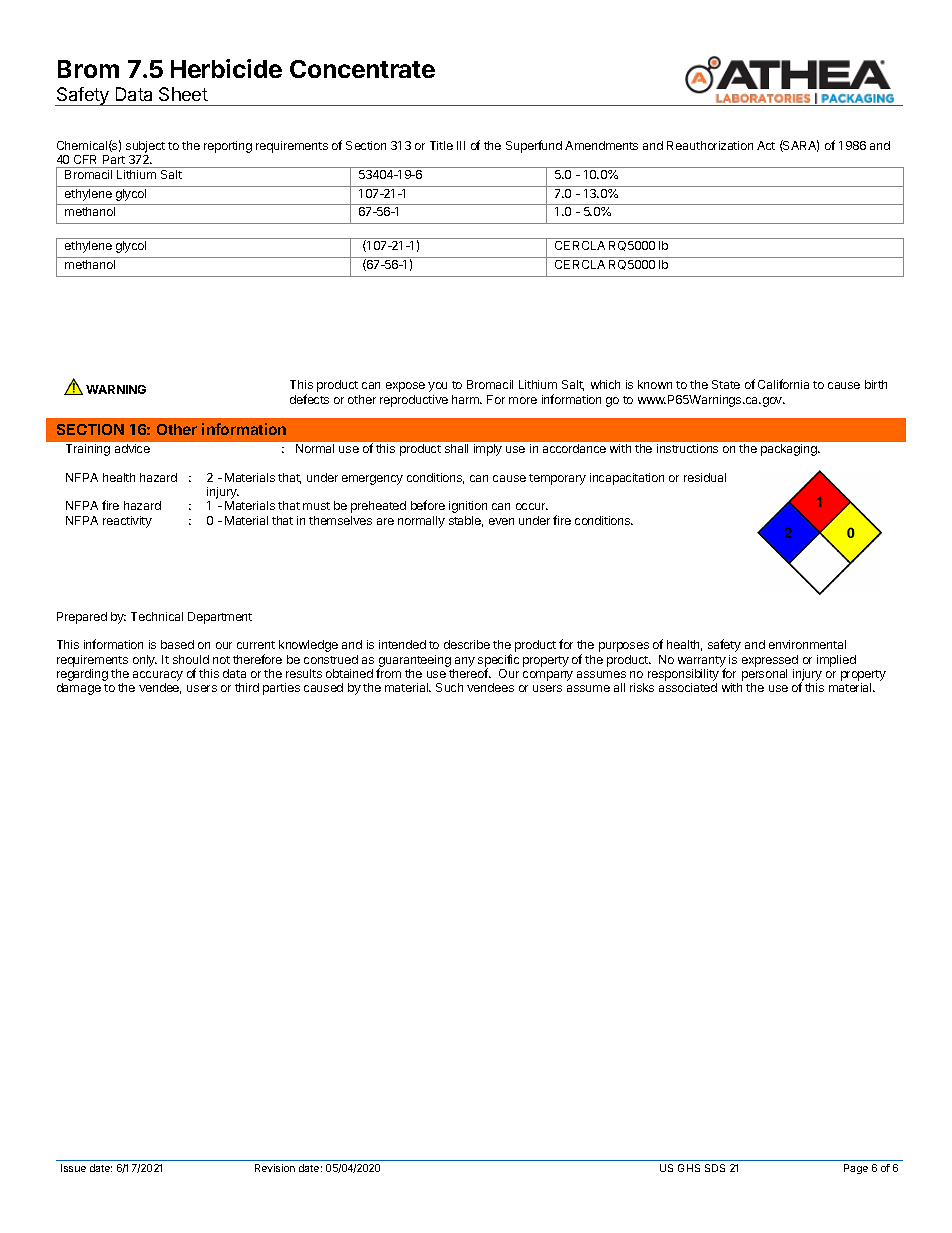  Describe the element at coordinates (807, 644) in the page. I see `environmental` at that location.
